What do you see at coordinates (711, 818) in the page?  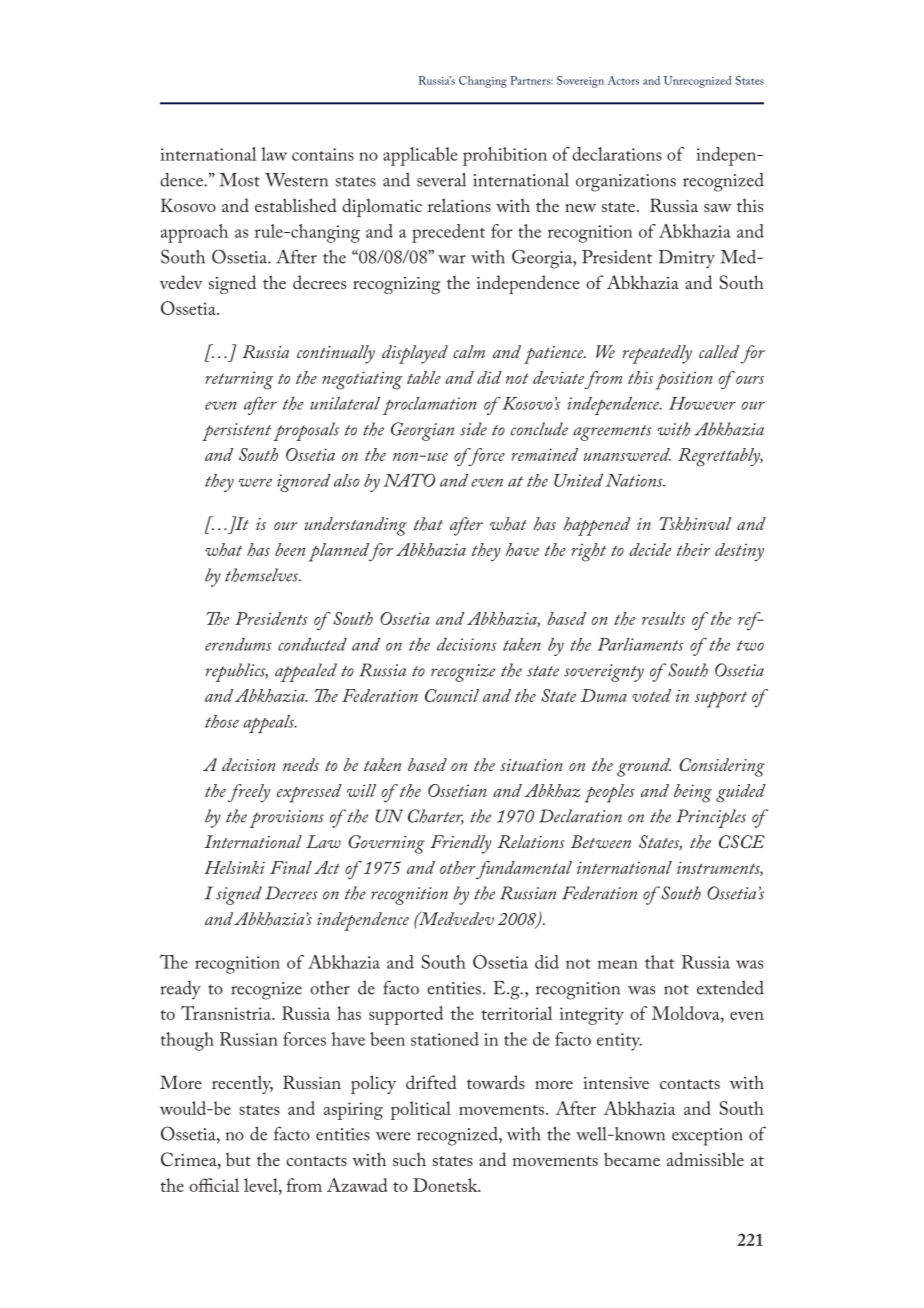 I see `Principles` at bounding box center [711, 818].
